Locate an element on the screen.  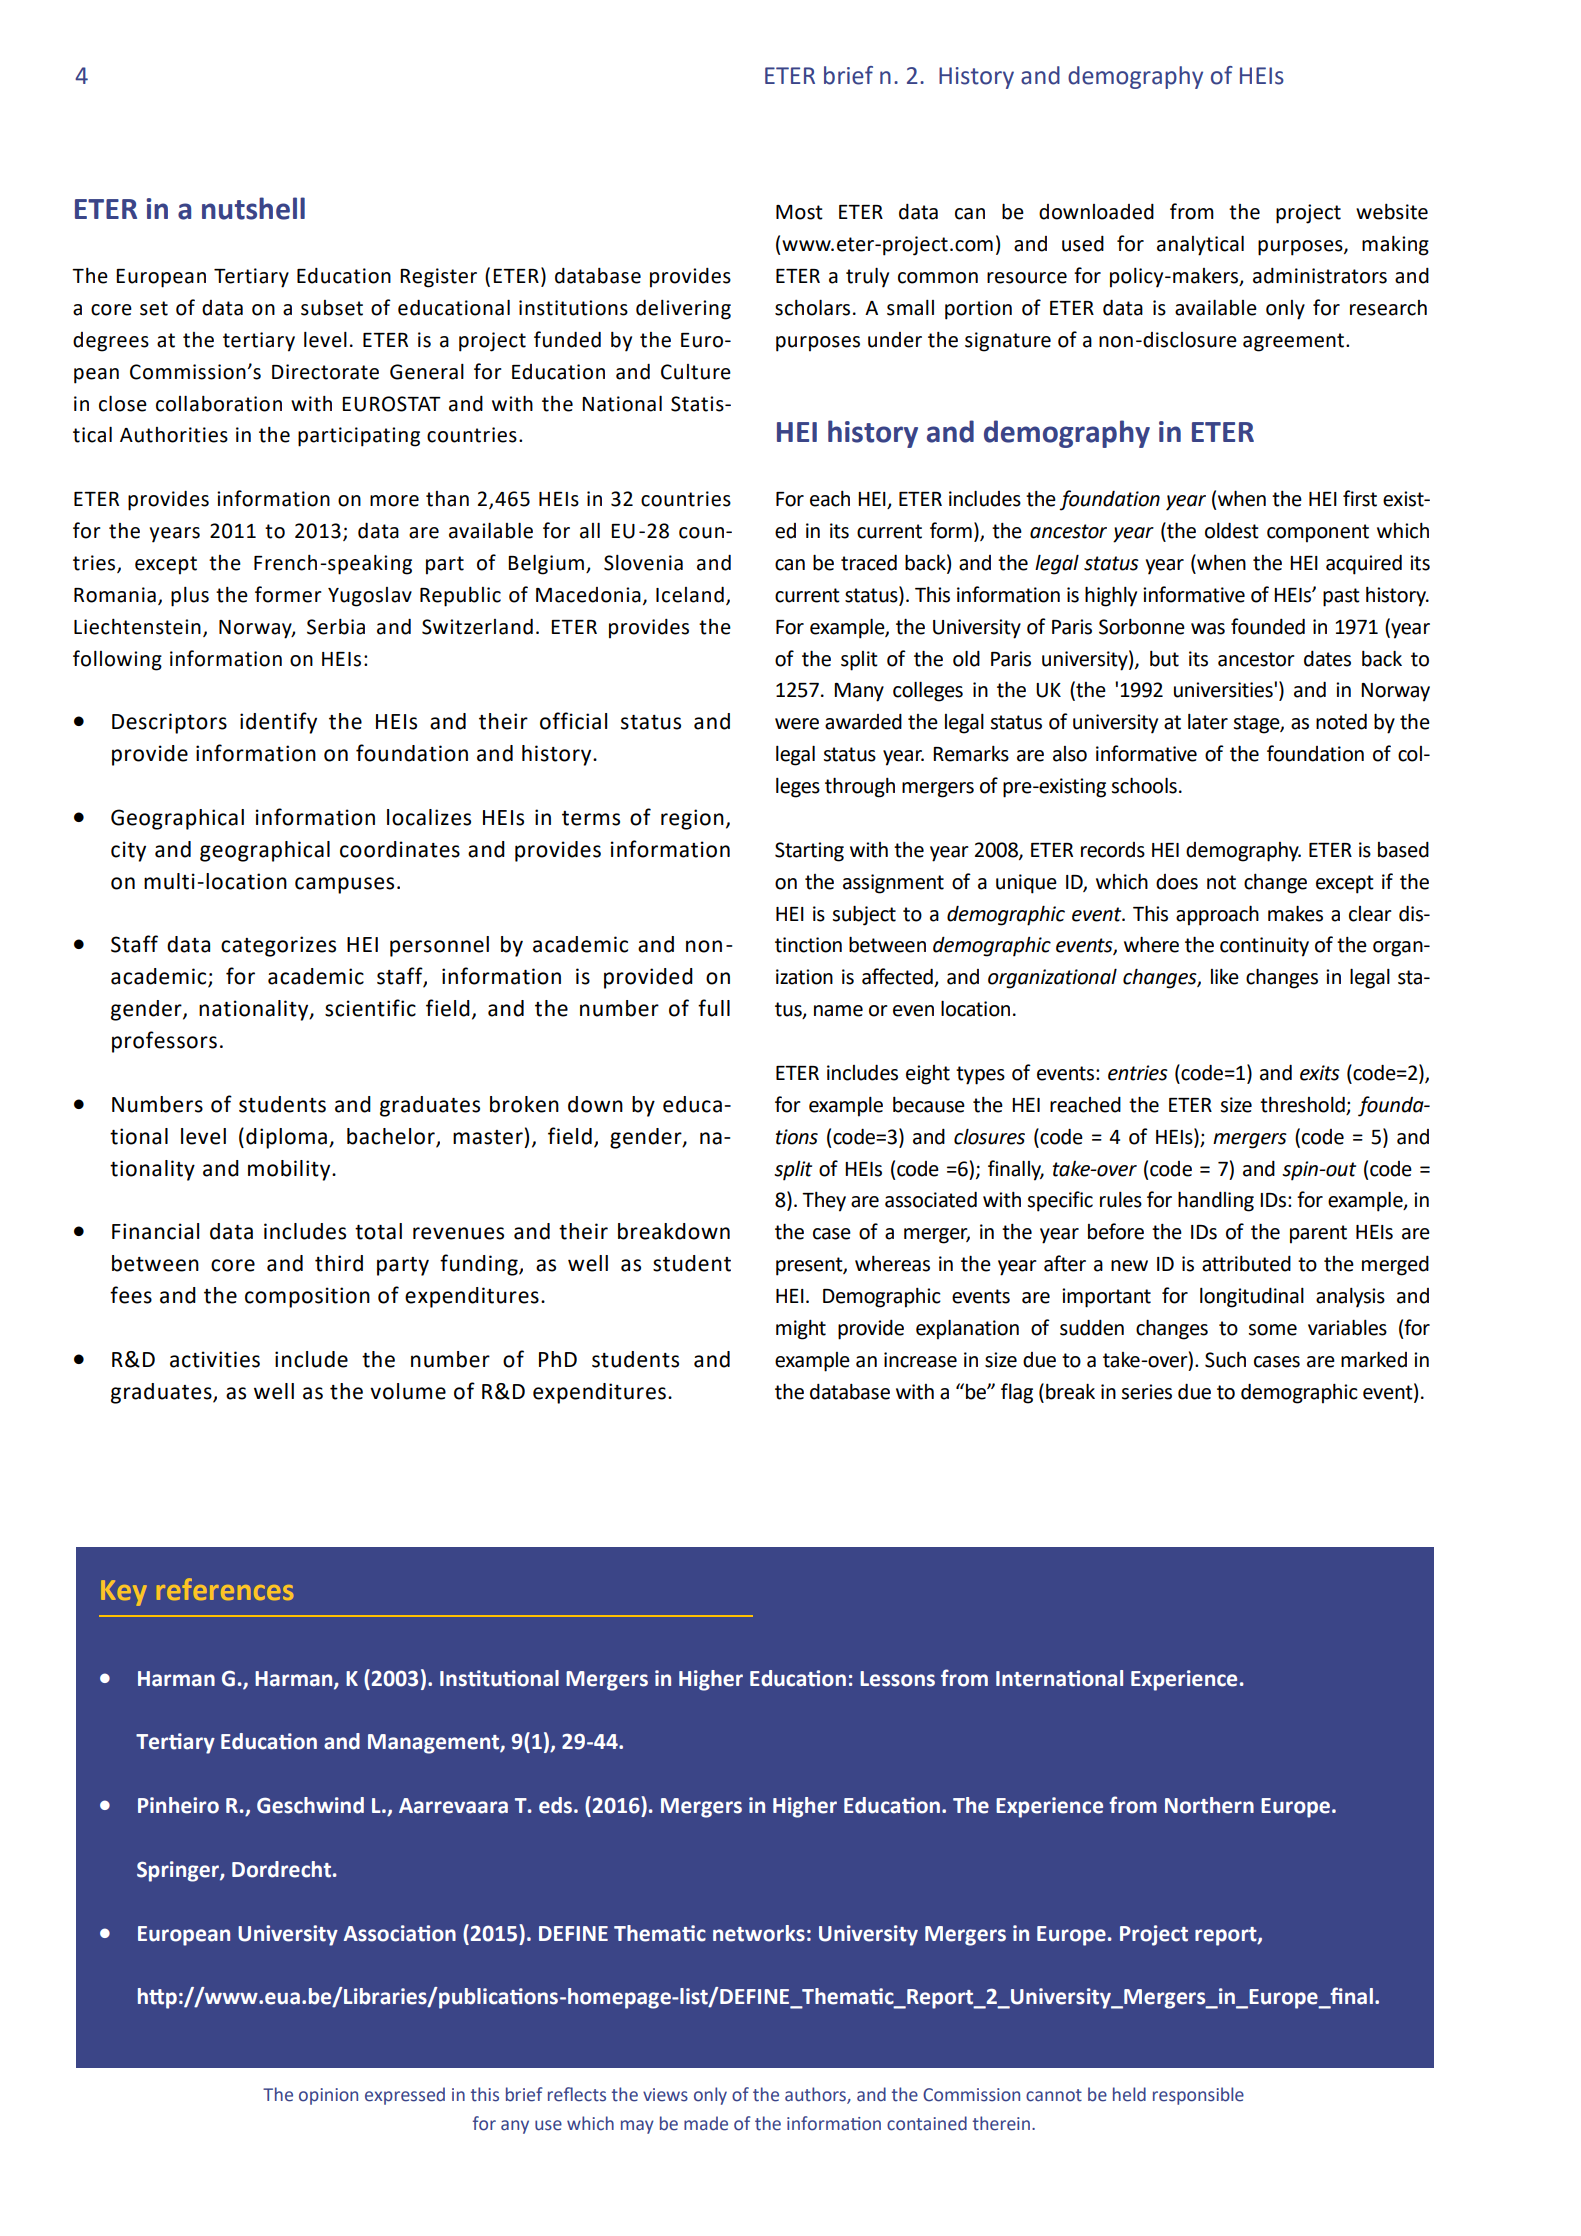
references is located at coordinates (225, 1589).
